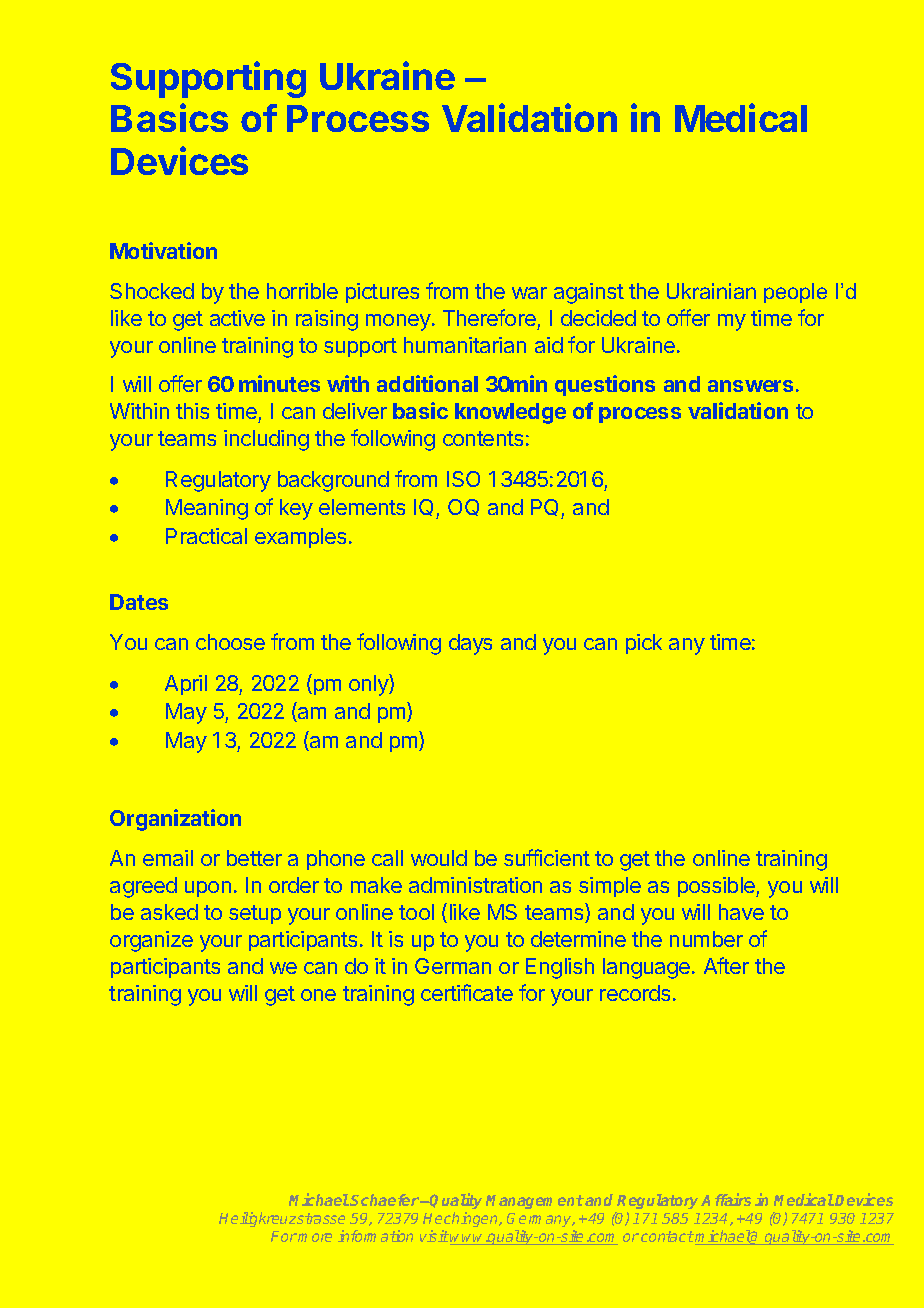  Describe the element at coordinates (151, 941) in the screenshot. I see `organize` at that location.
